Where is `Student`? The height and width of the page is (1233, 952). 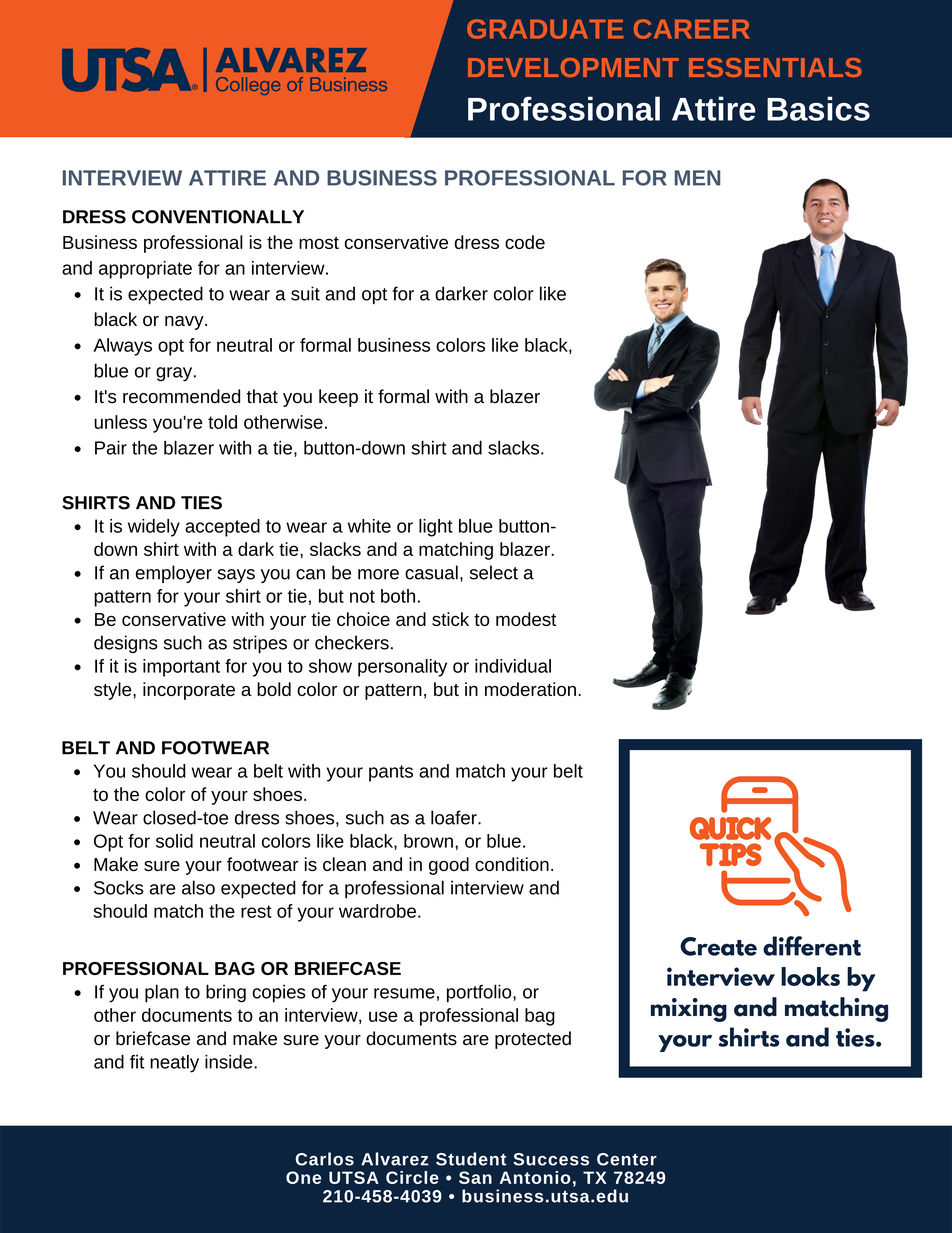
Student is located at coordinates (471, 1159).
